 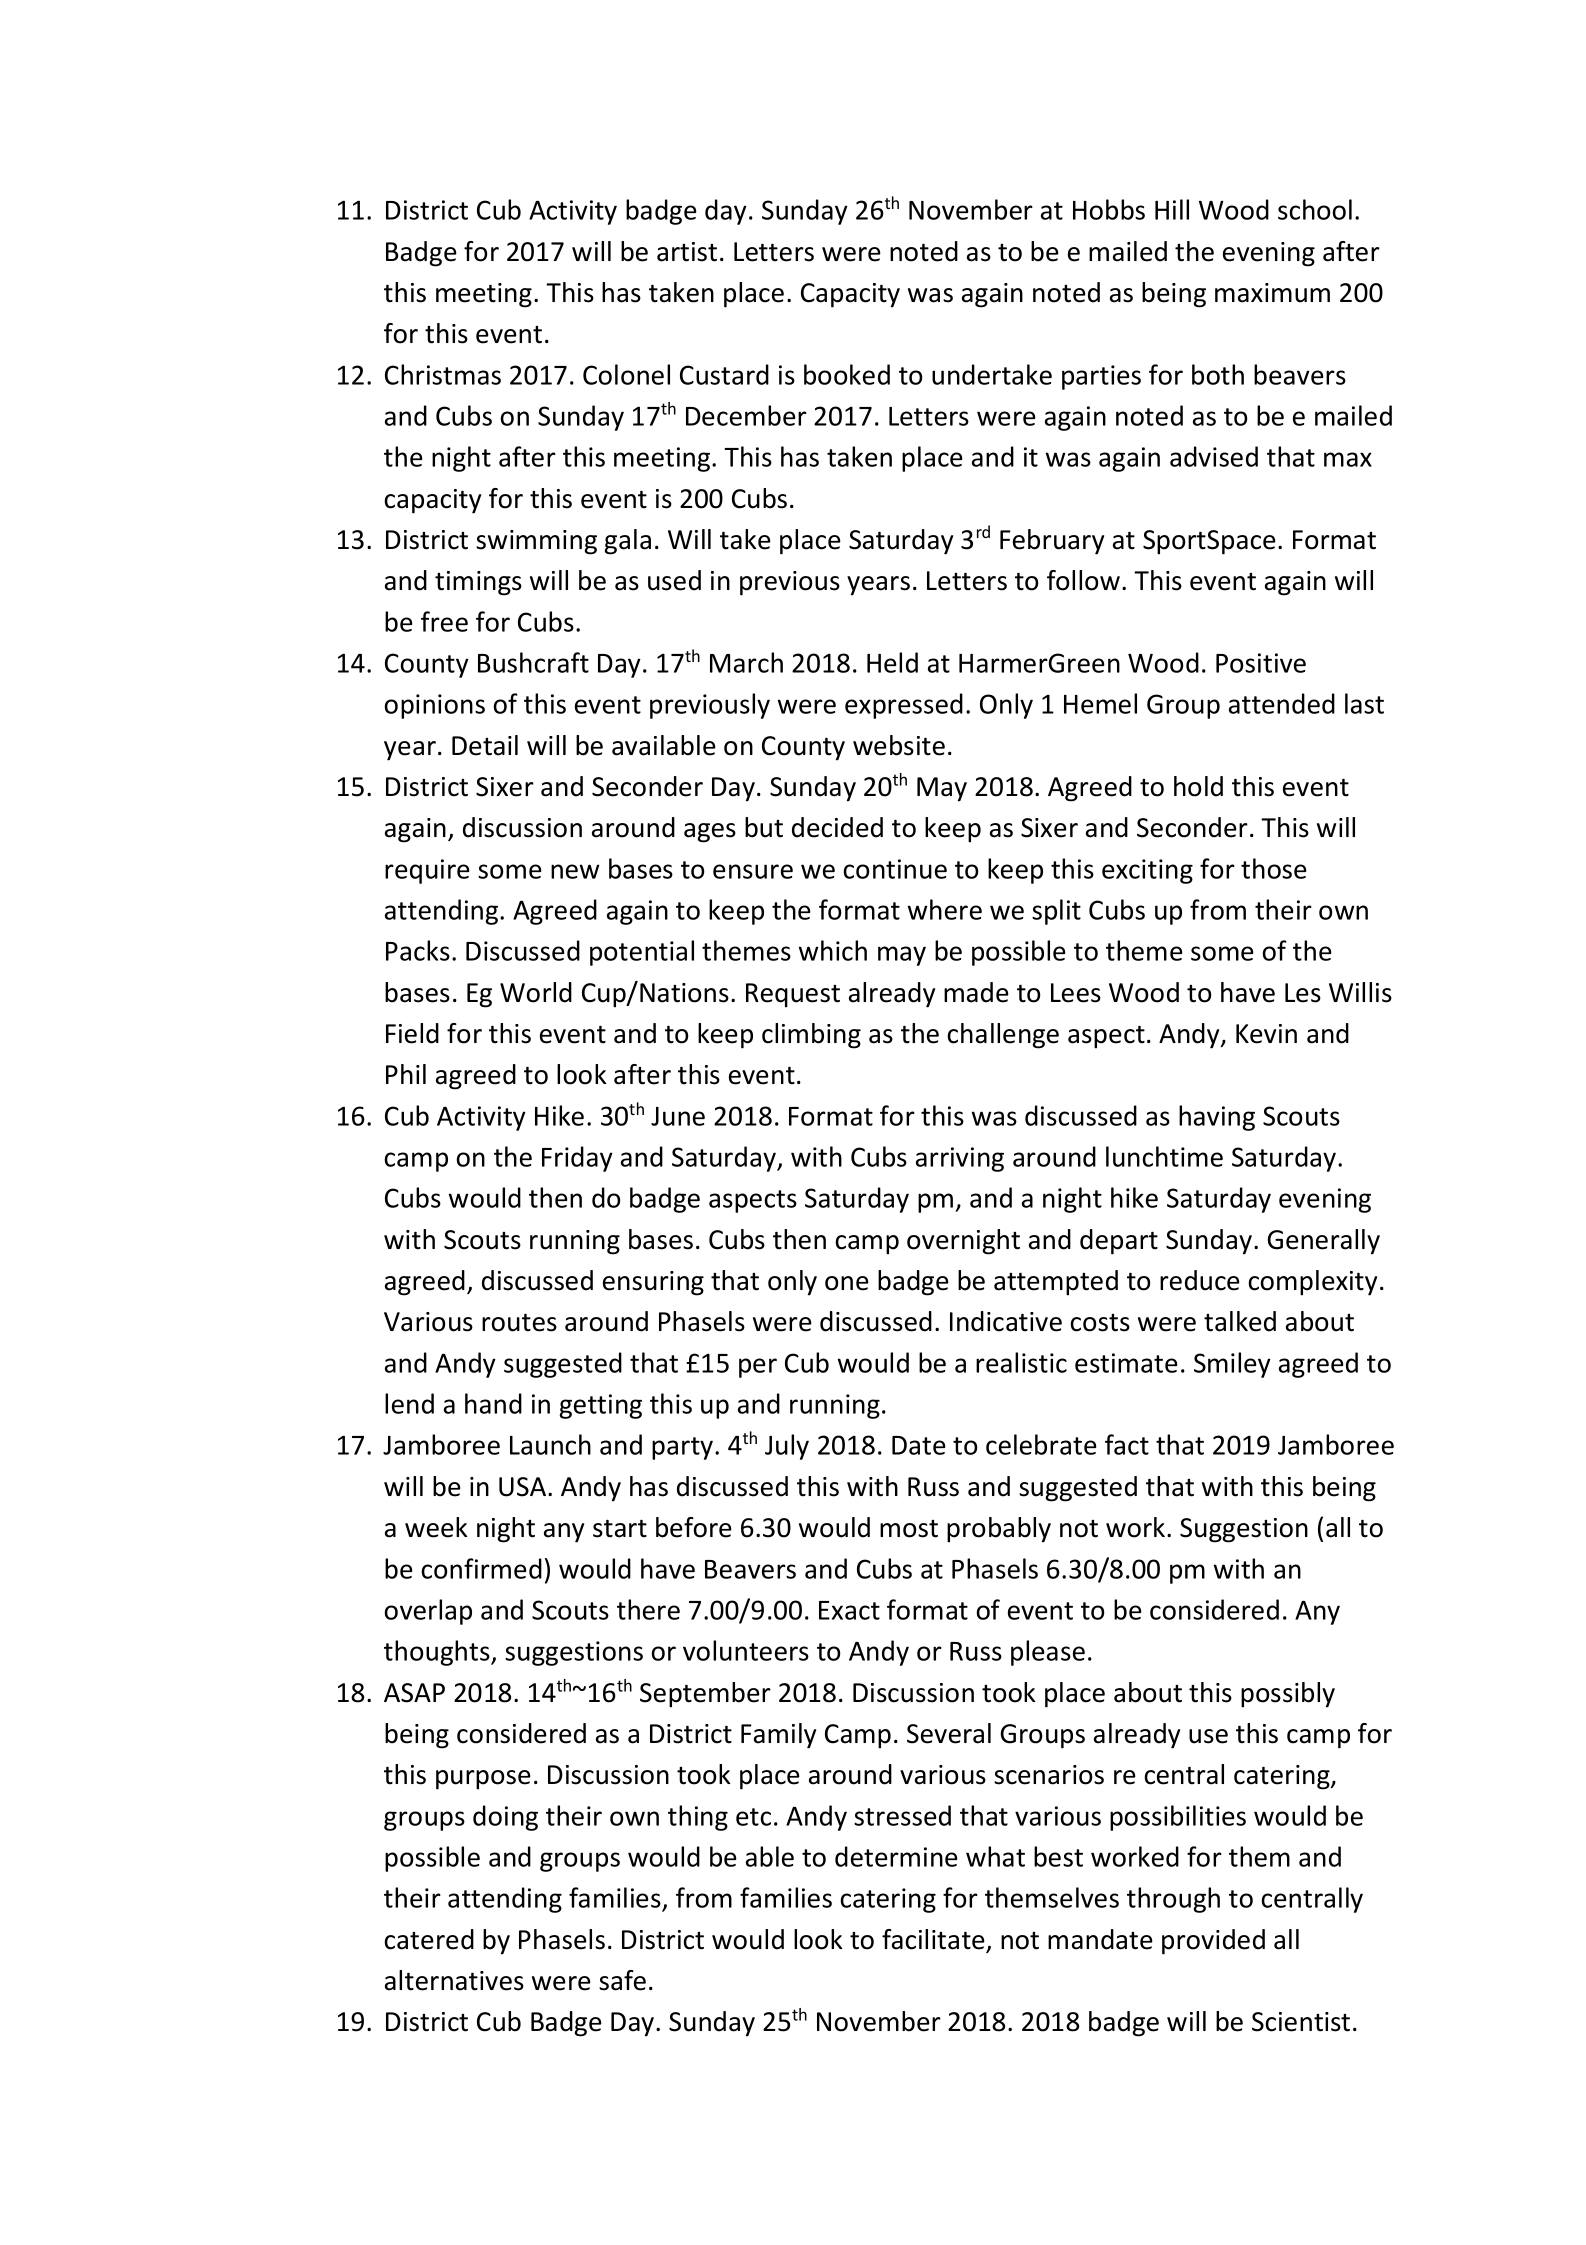 What do you see at coordinates (1272, 293) in the screenshot?
I see `maximum` at bounding box center [1272, 293].
